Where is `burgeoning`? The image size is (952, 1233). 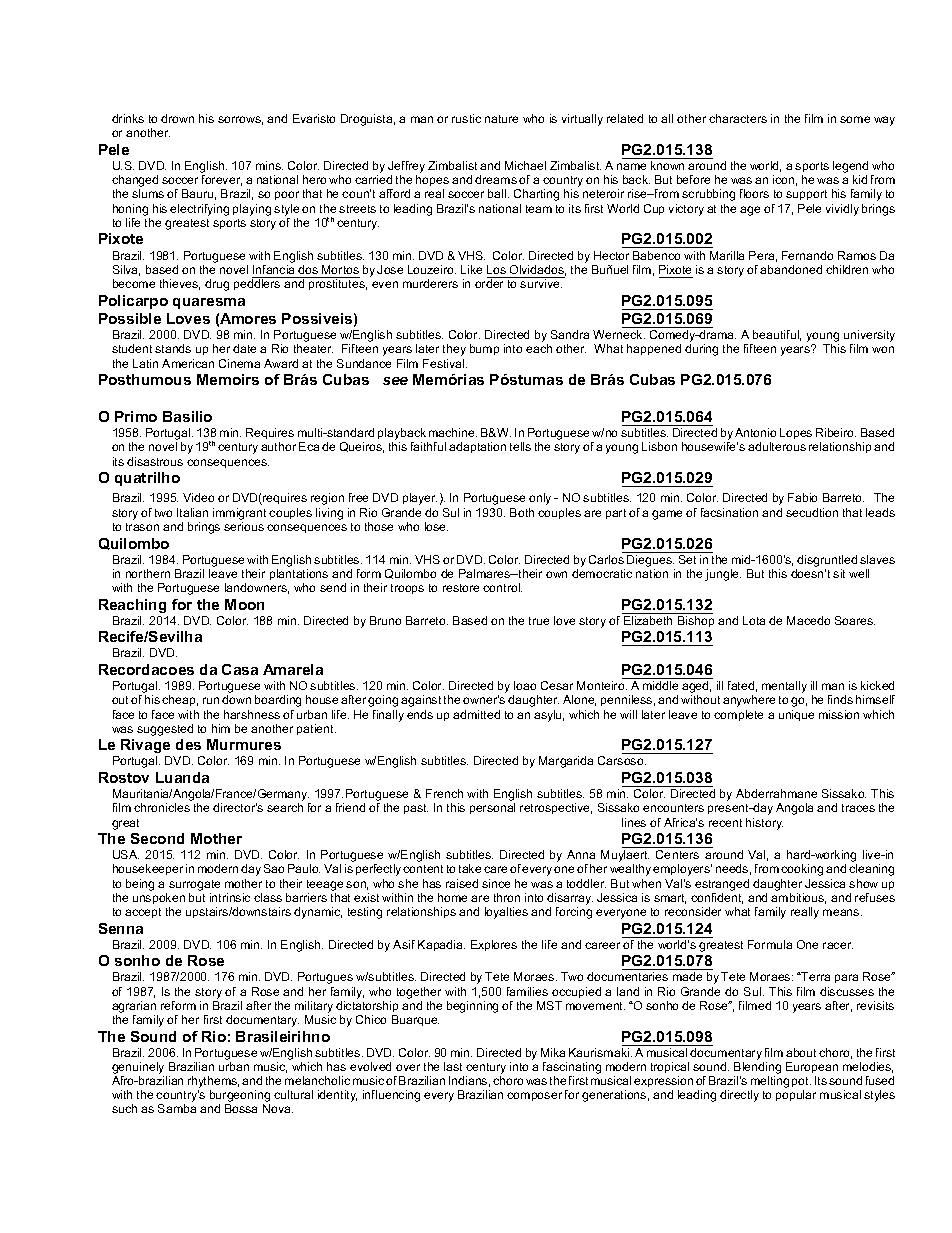
burgeoning is located at coordinates (240, 1097).
